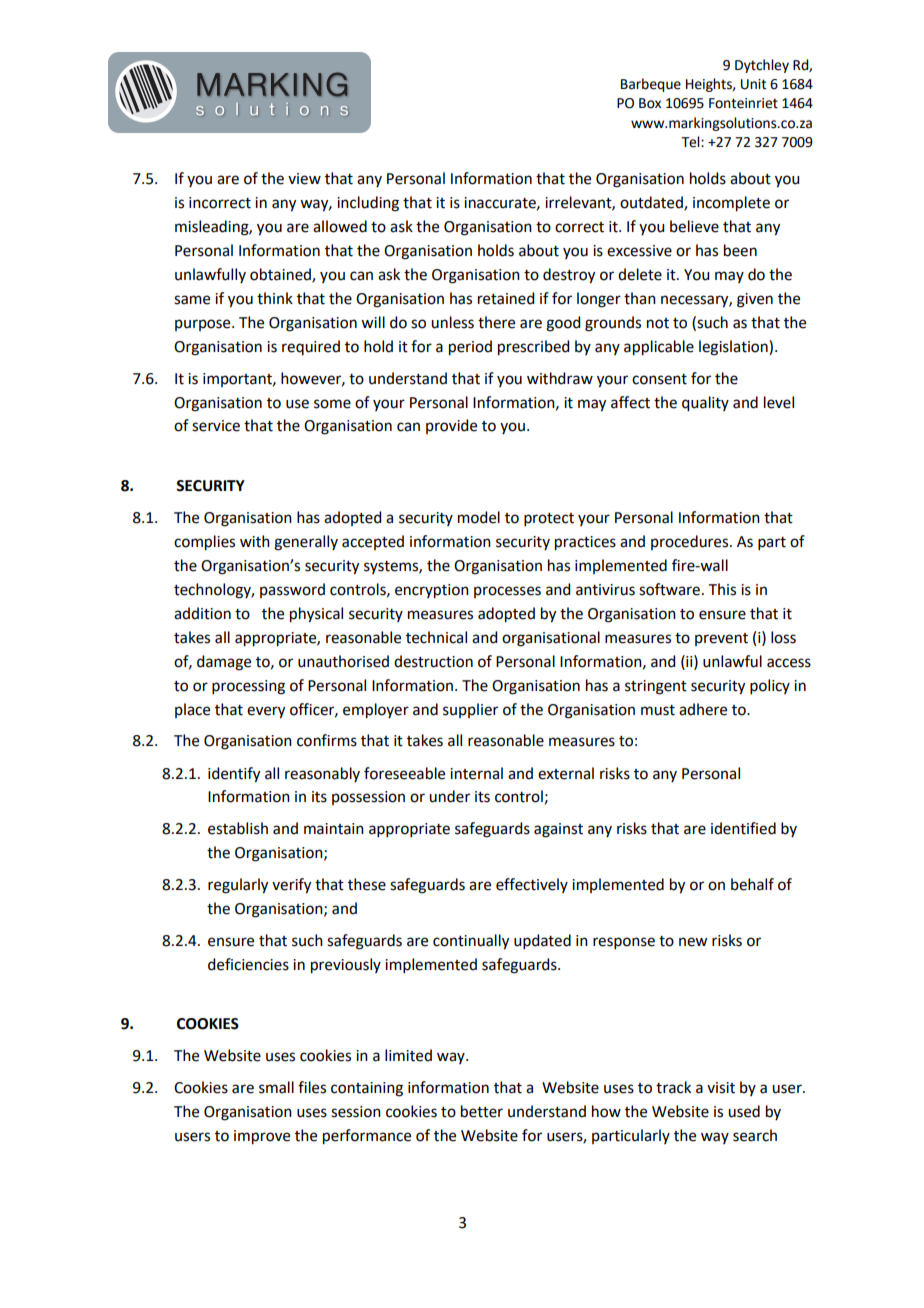 The width and height of the screenshot is (924, 1308). Describe the element at coordinates (292, 590) in the screenshot. I see `password` at that location.
